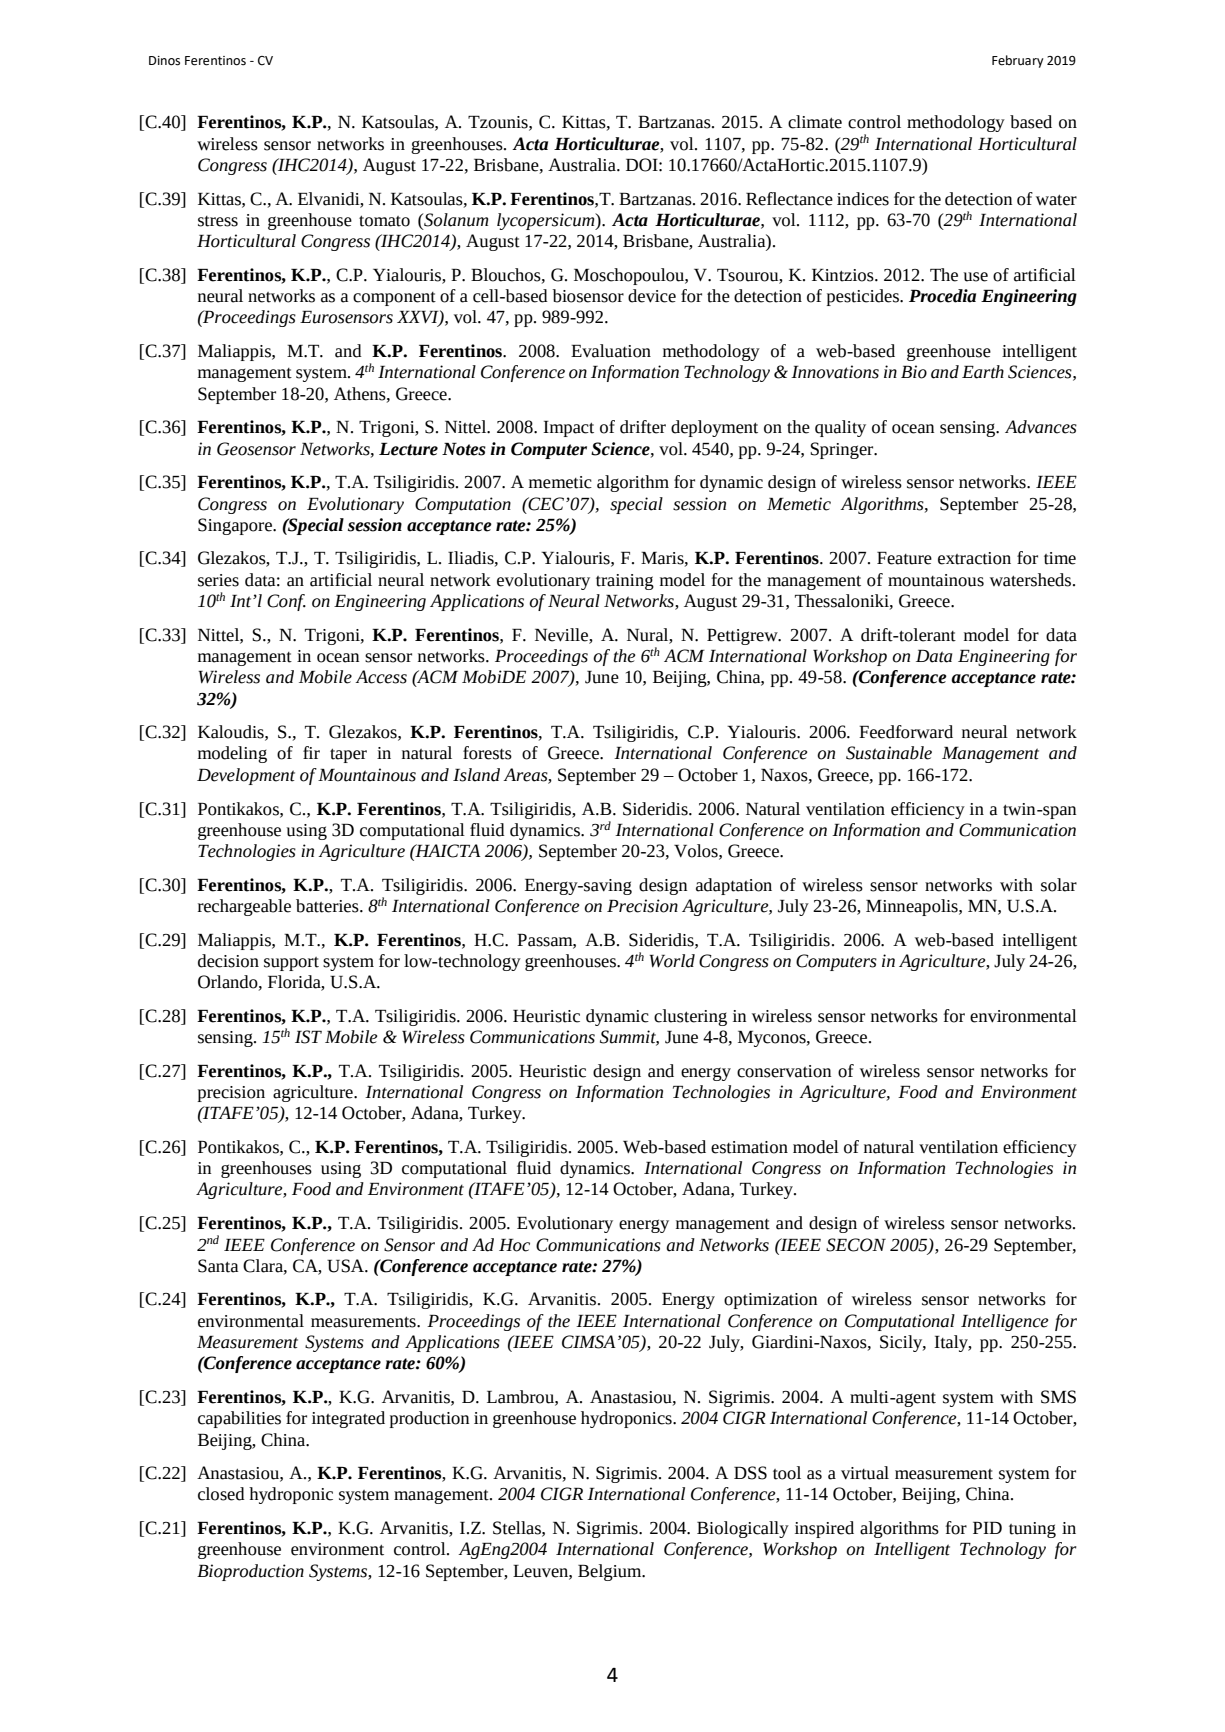  I want to click on extraction, so click(974, 558).
